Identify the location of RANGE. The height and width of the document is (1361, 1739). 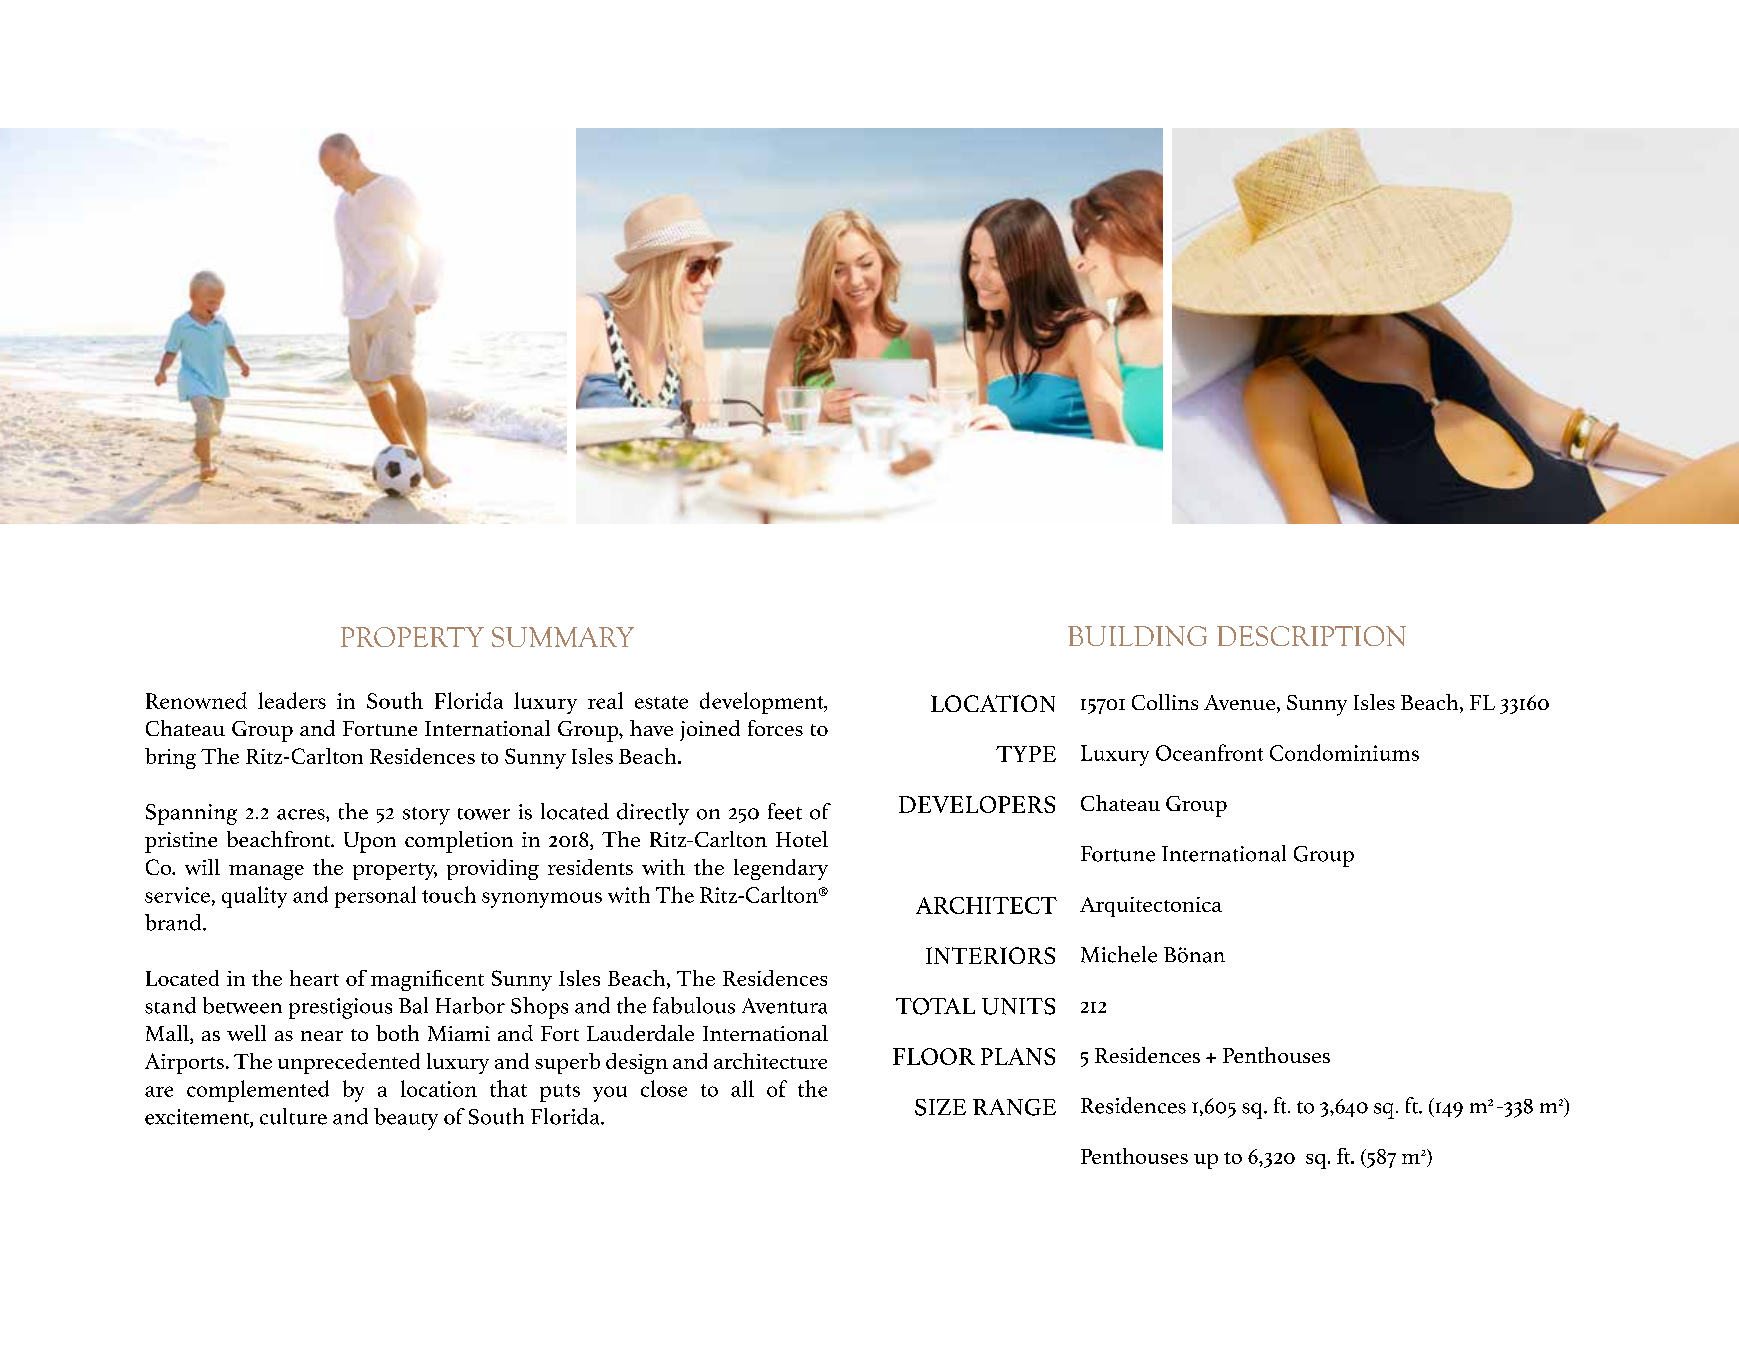
(1014, 1107).
